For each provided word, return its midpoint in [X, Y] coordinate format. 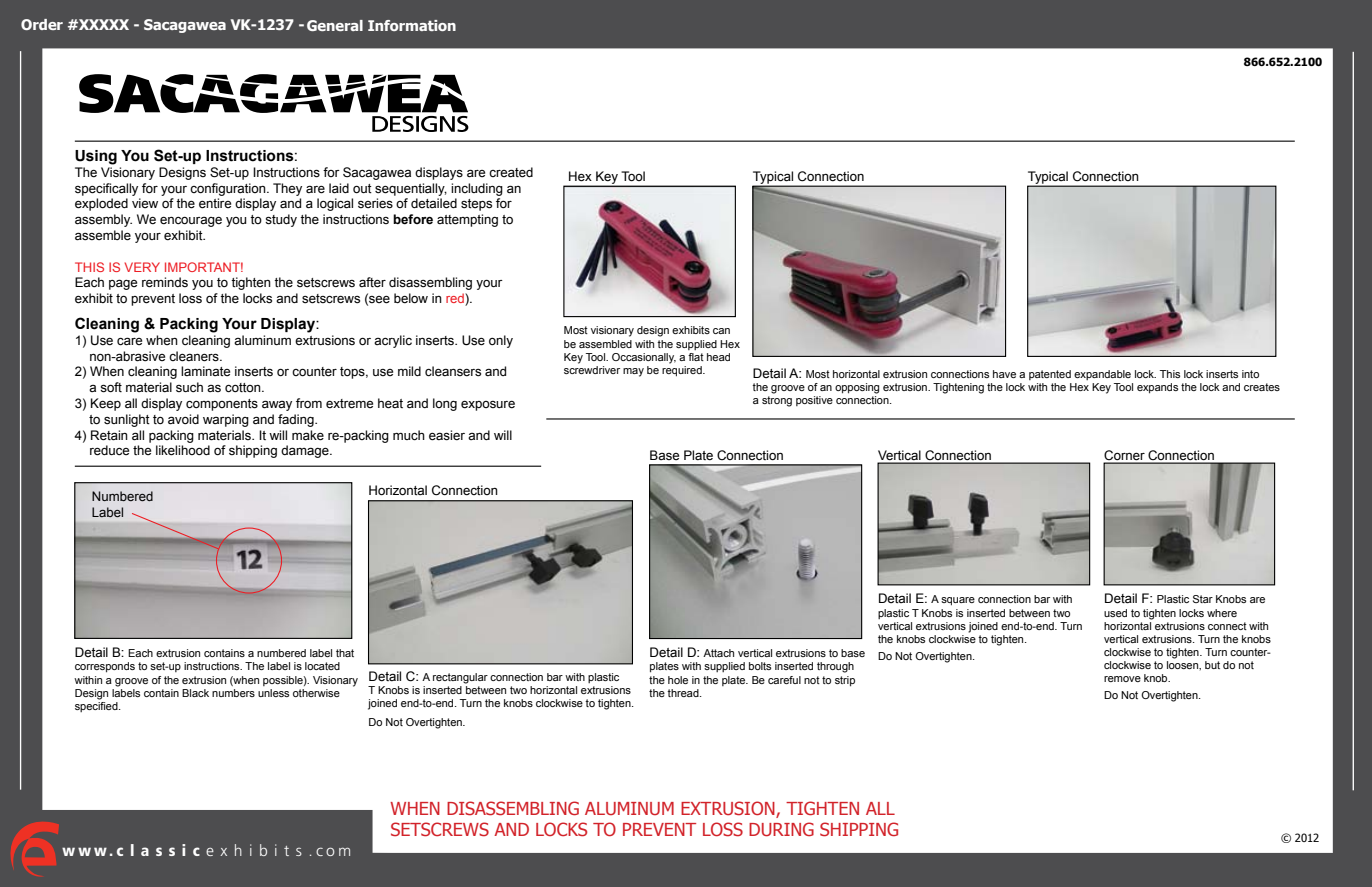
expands [1157, 388]
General [335, 25]
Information [412, 25]
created [511, 172]
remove [1122, 679]
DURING [781, 829]
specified [97, 707]
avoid [183, 419]
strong [777, 401]
